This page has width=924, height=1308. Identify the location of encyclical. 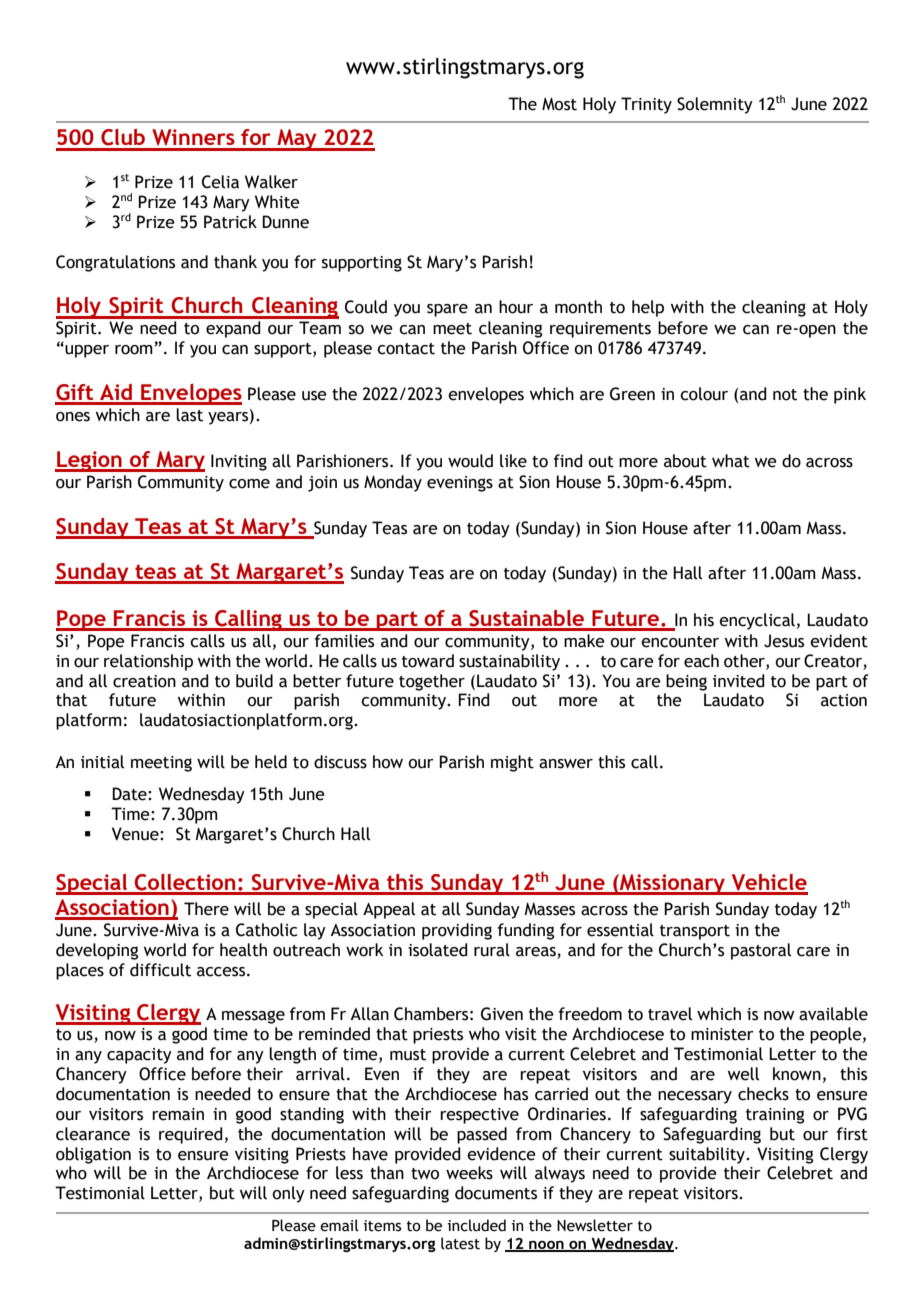
(757, 621).
